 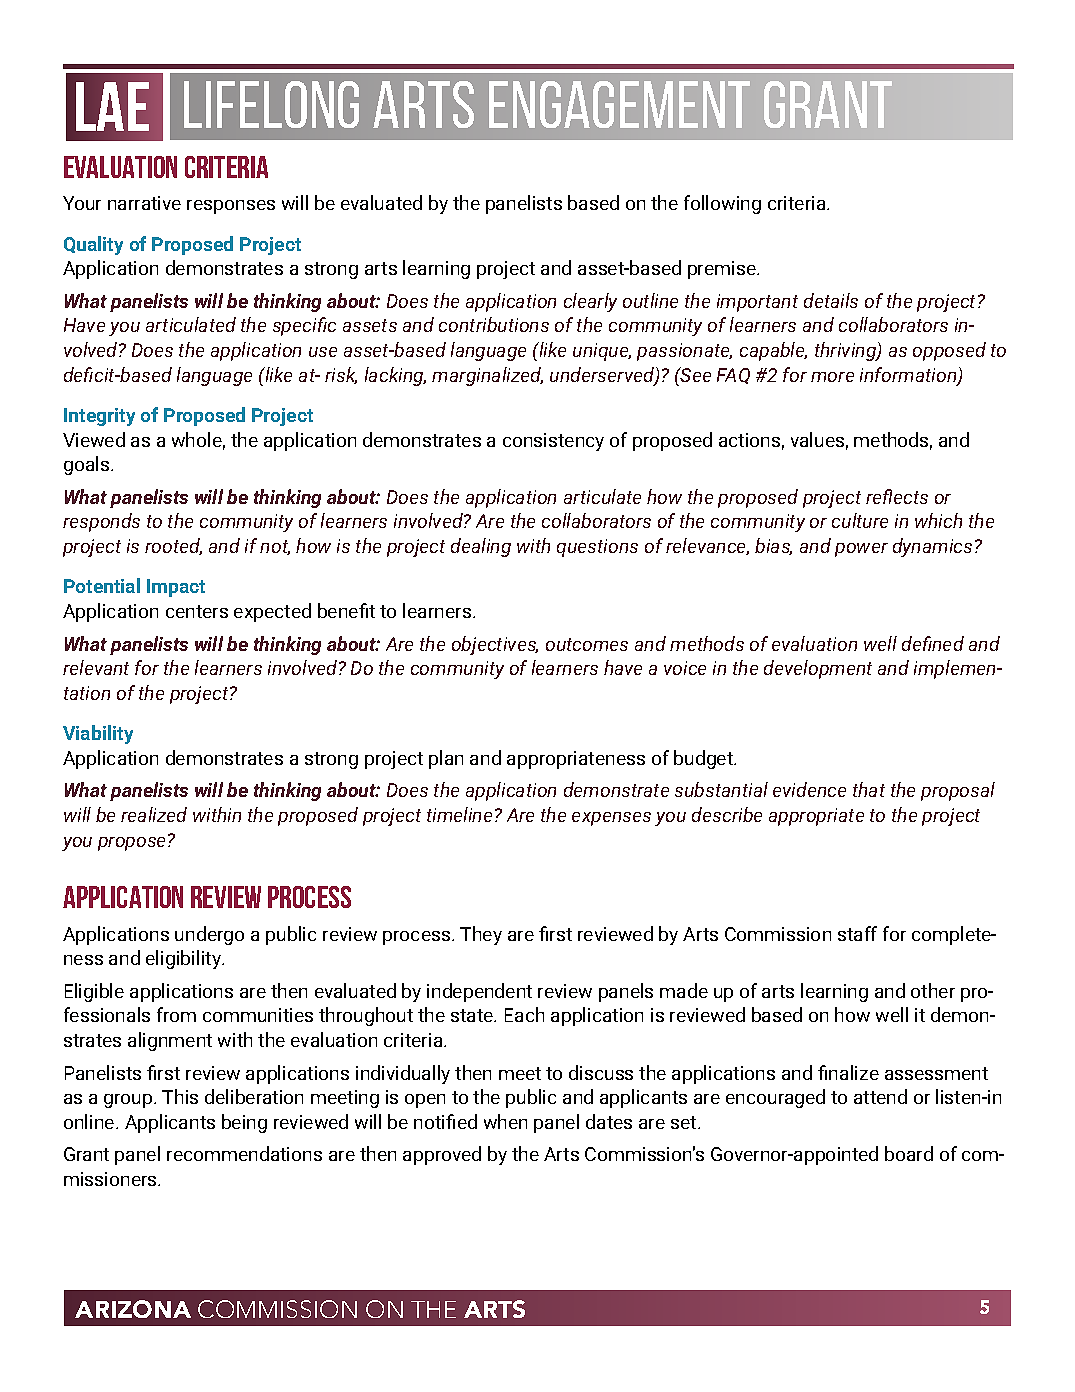 What do you see at coordinates (860, 520) in the document?
I see `culture` at bounding box center [860, 520].
